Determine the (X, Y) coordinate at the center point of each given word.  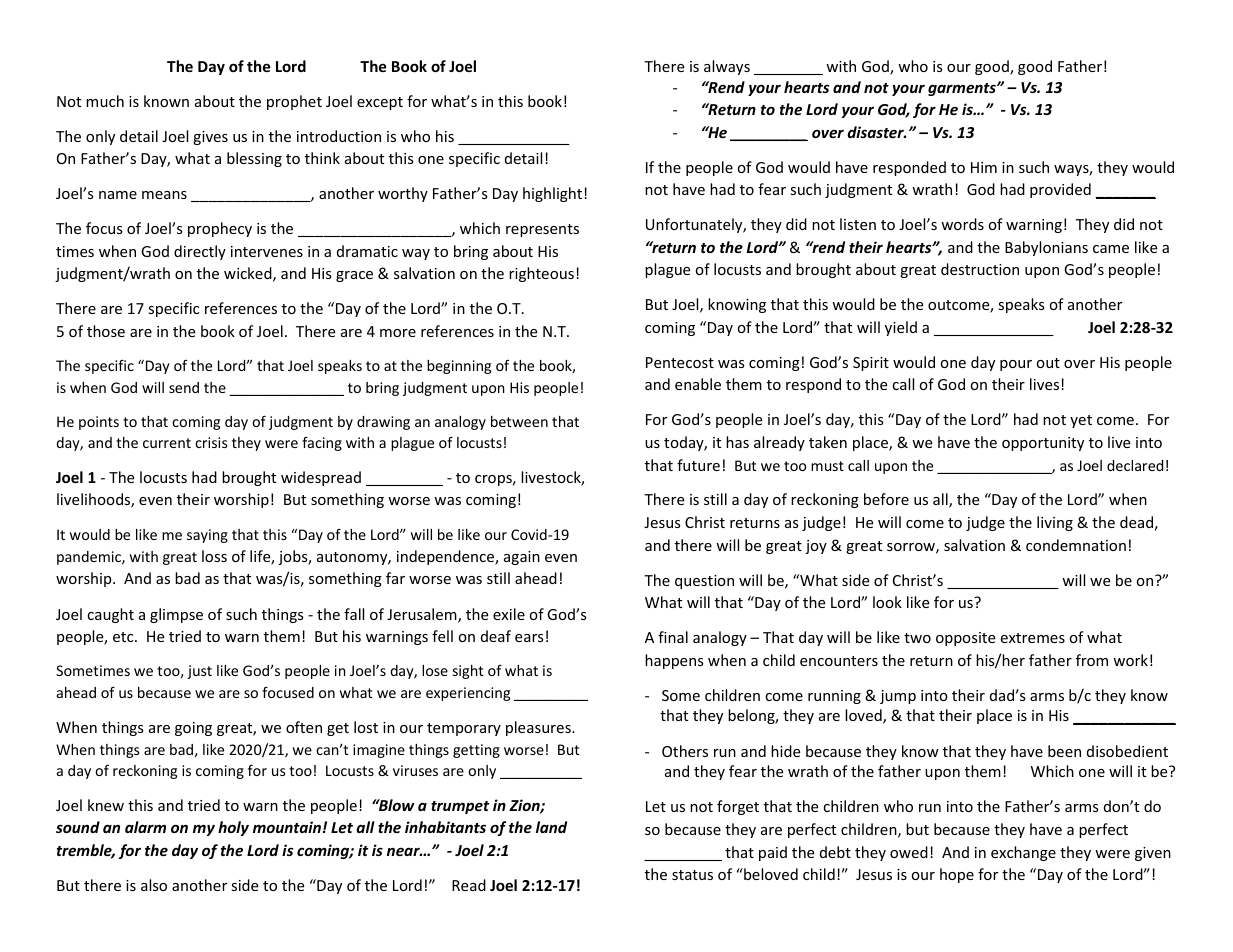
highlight (554, 194)
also (154, 885)
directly (200, 252)
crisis (211, 442)
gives (210, 138)
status (692, 875)
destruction (980, 269)
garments (963, 89)
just (199, 672)
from (1092, 660)
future (698, 465)
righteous (541, 274)
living (1055, 523)
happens (674, 661)
